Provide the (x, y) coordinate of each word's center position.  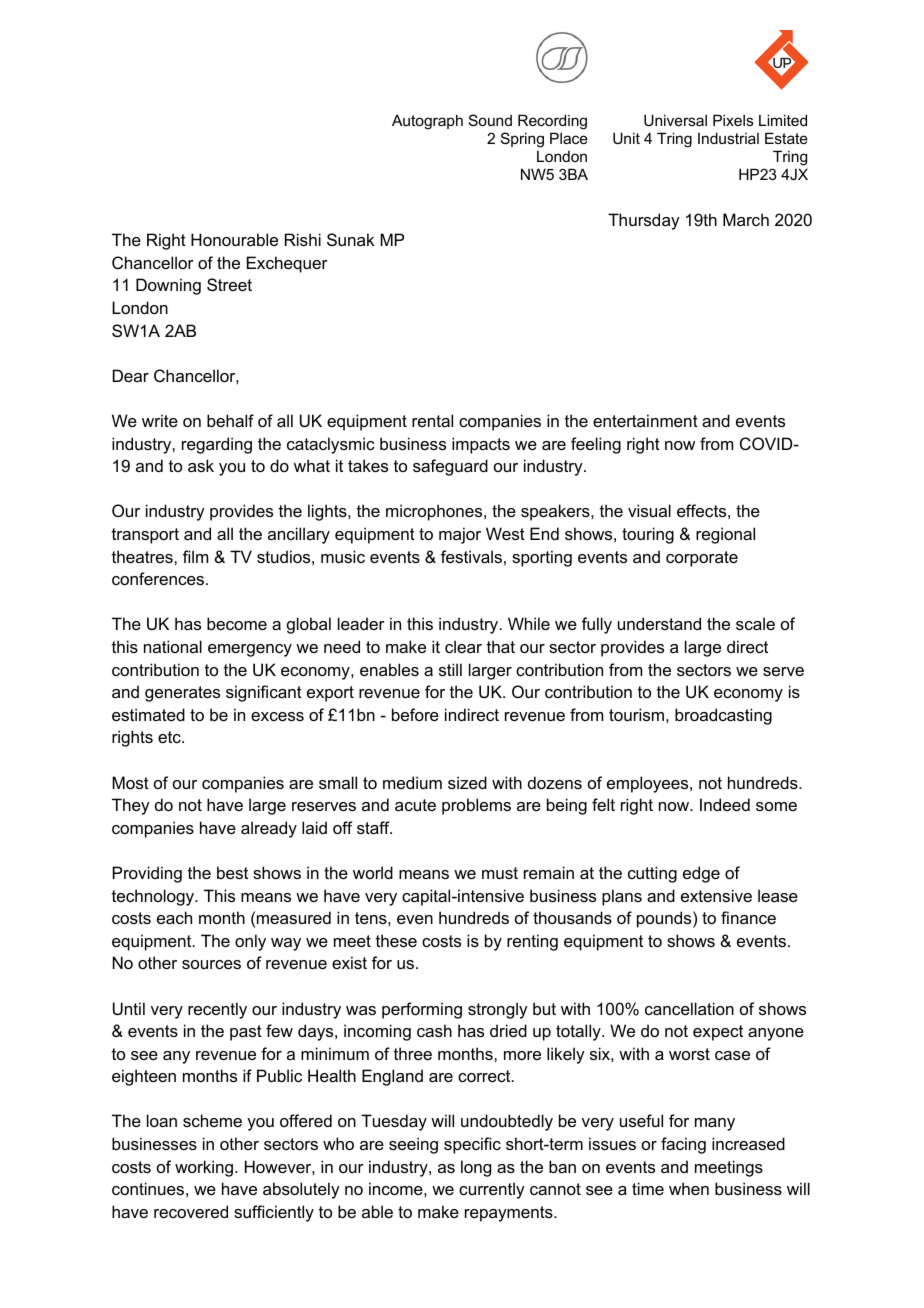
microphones (435, 512)
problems (476, 806)
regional (725, 535)
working (204, 1168)
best (232, 872)
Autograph (427, 122)
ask (201, 465)
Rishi (303, 239)
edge (701, 874)
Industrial (728, 138)
